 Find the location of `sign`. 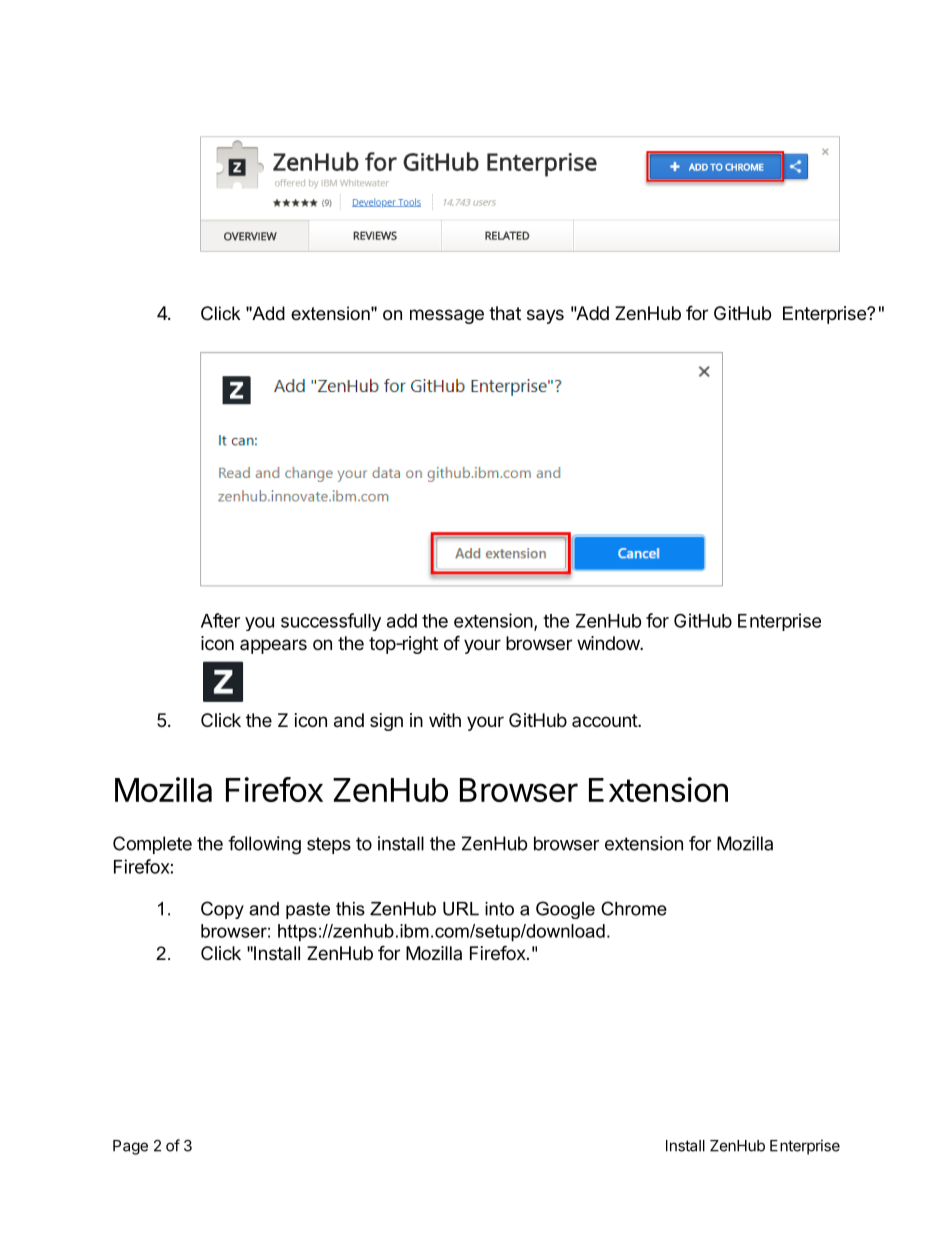

sign is located at coordinates (386, 722).
